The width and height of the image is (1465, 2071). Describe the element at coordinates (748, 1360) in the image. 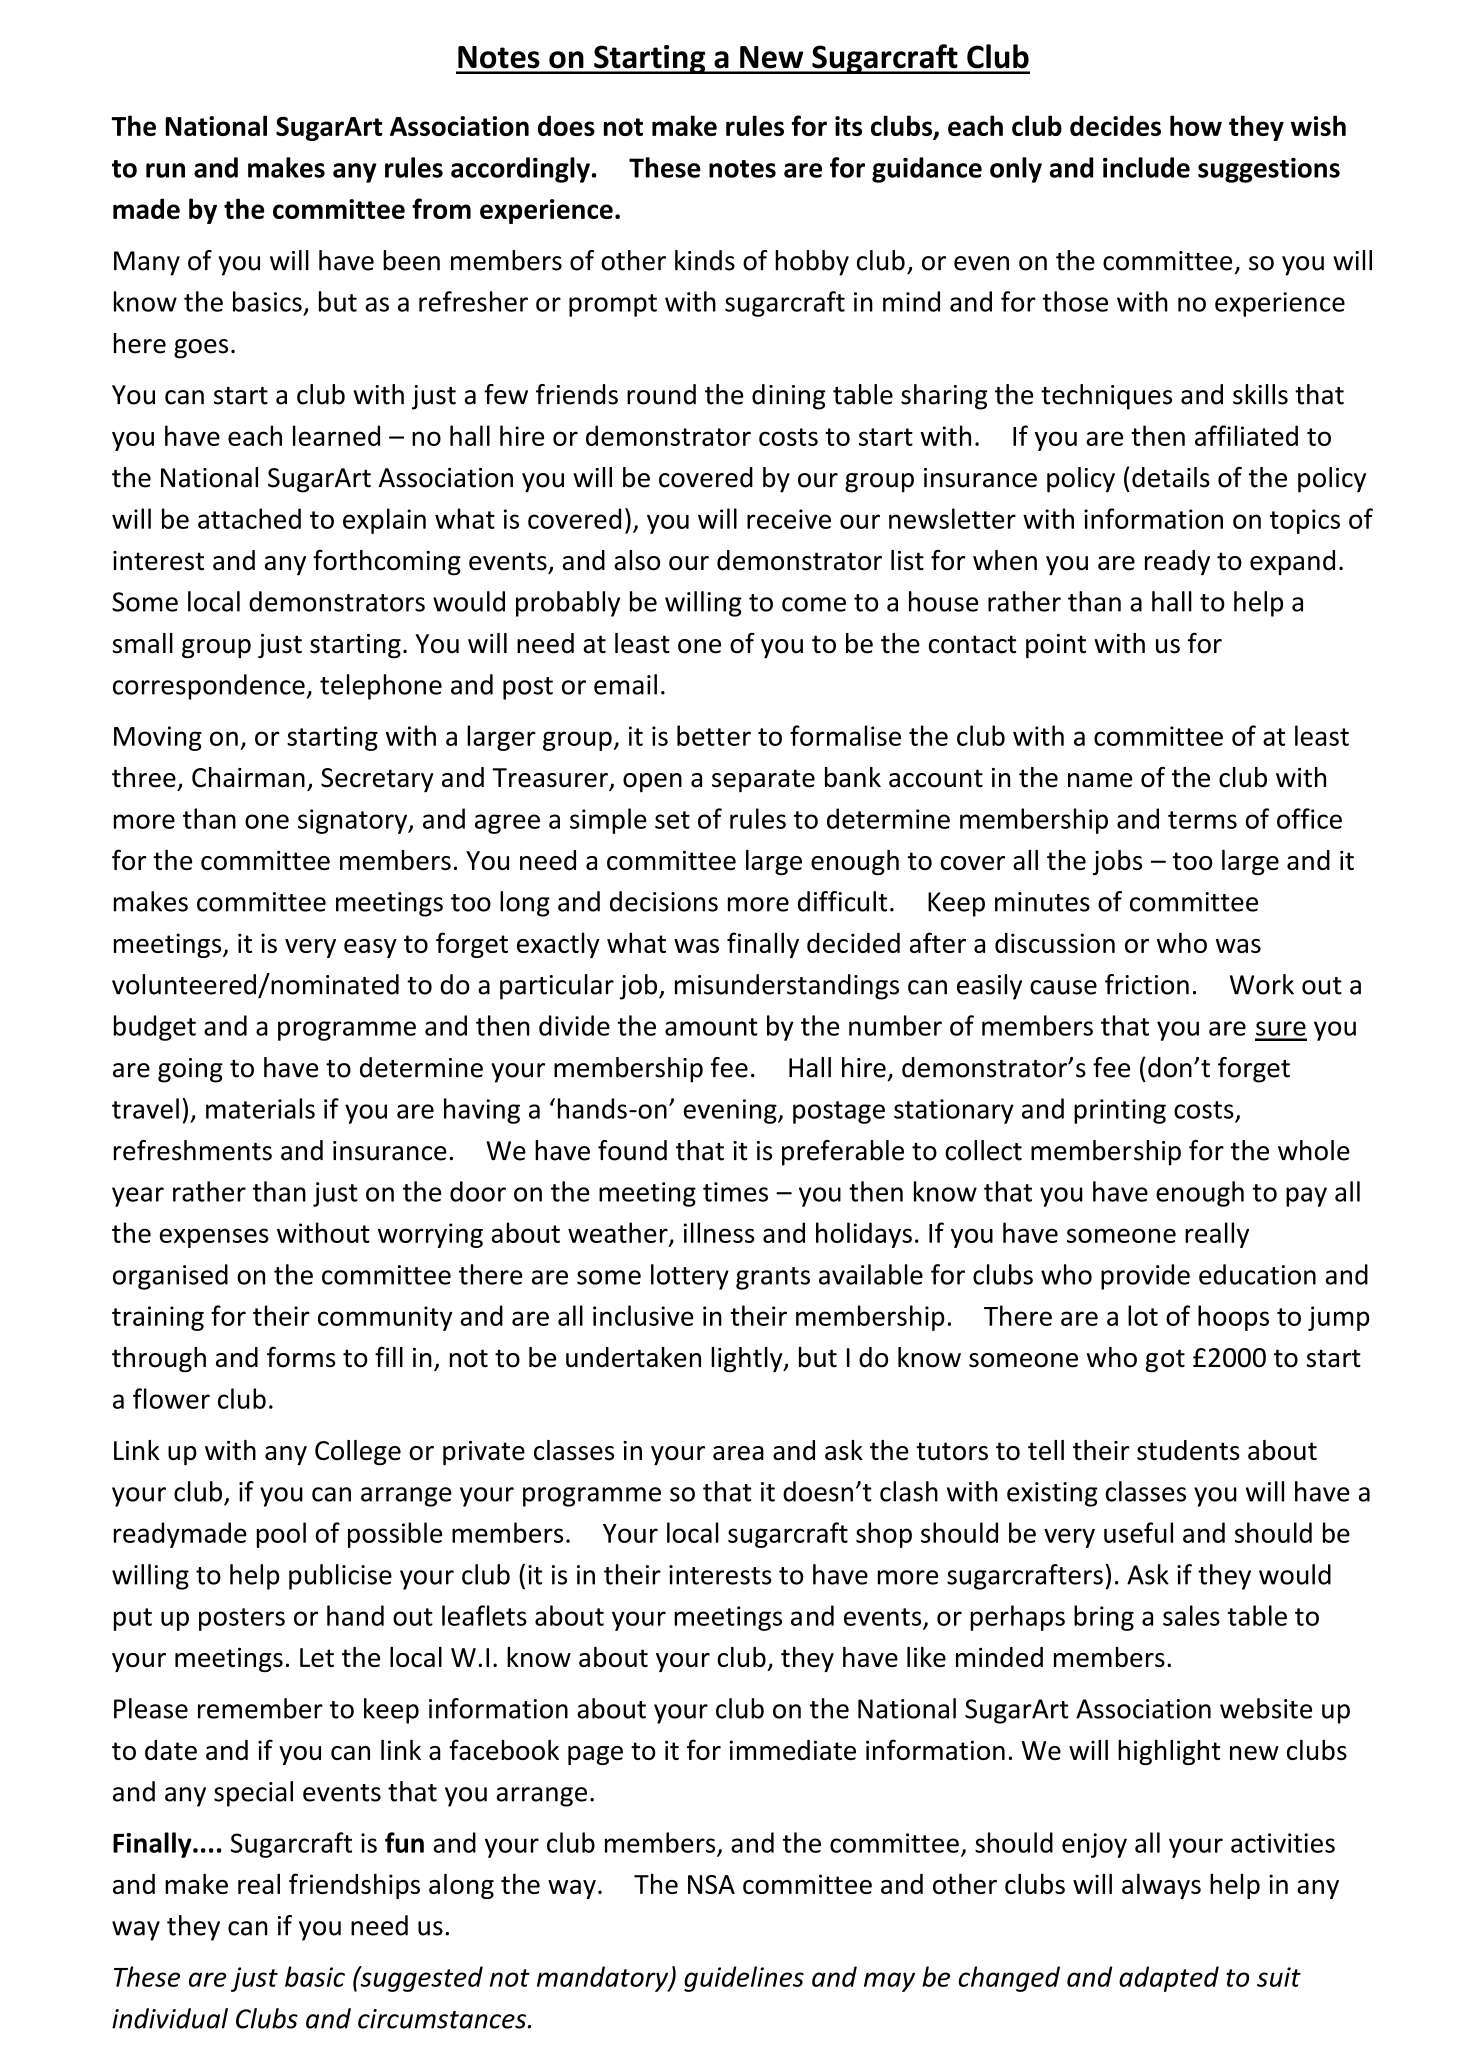

I see `lightly` at that location.
